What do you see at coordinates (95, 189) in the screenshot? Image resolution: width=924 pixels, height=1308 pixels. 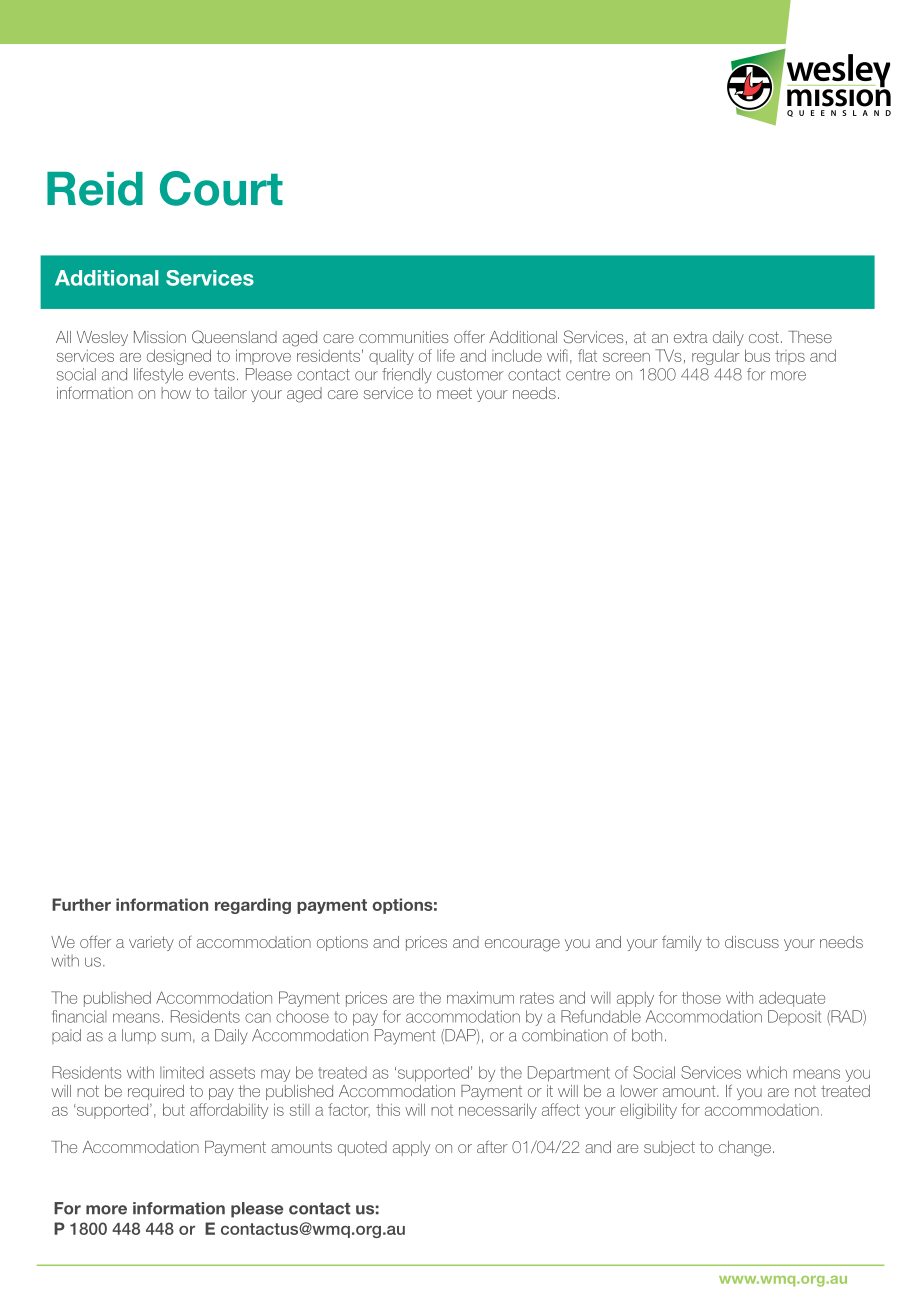 I see `Reid` at bounding box center [95, 189].
